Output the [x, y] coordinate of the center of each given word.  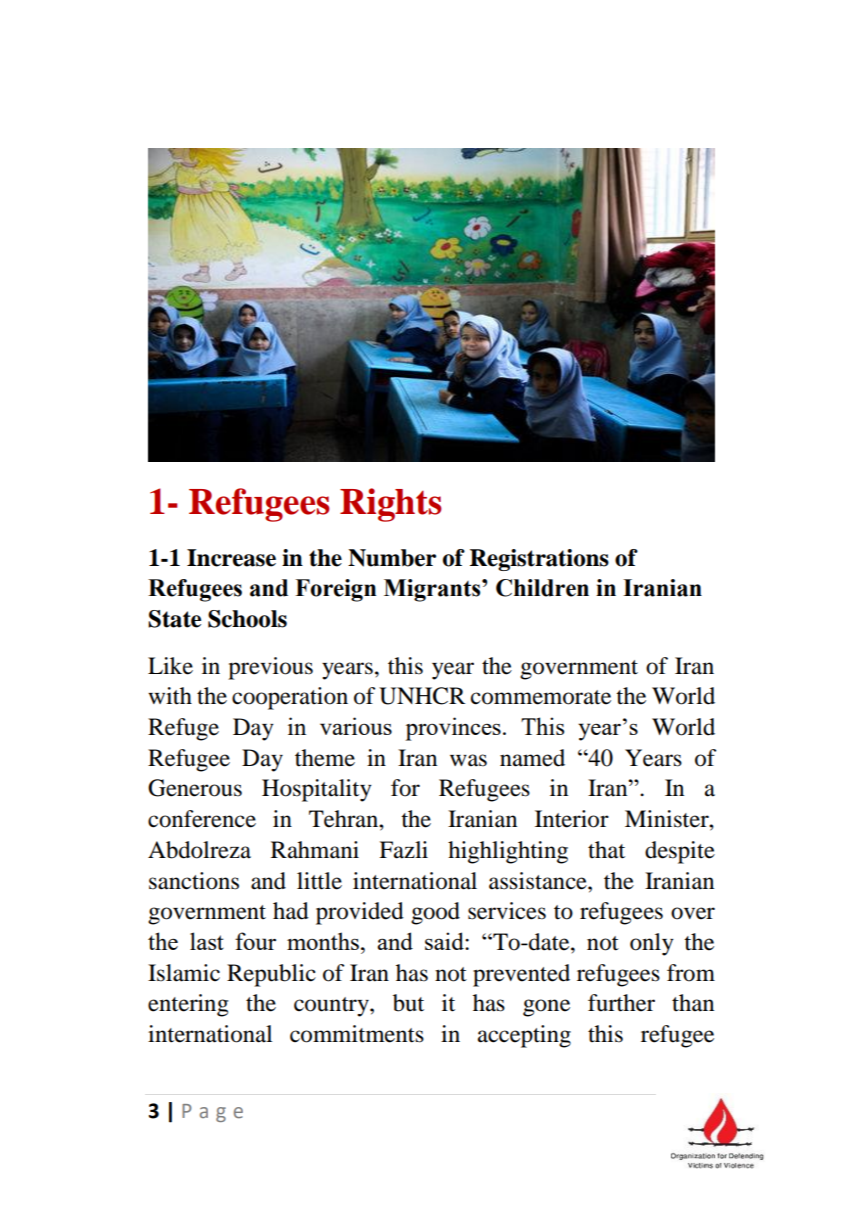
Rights [391, 505]
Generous [195, 788]
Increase [231, 558]
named [532, 758]
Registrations [539, 560]
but [408, 1003]
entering [188, 1005]
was [468, 760]
